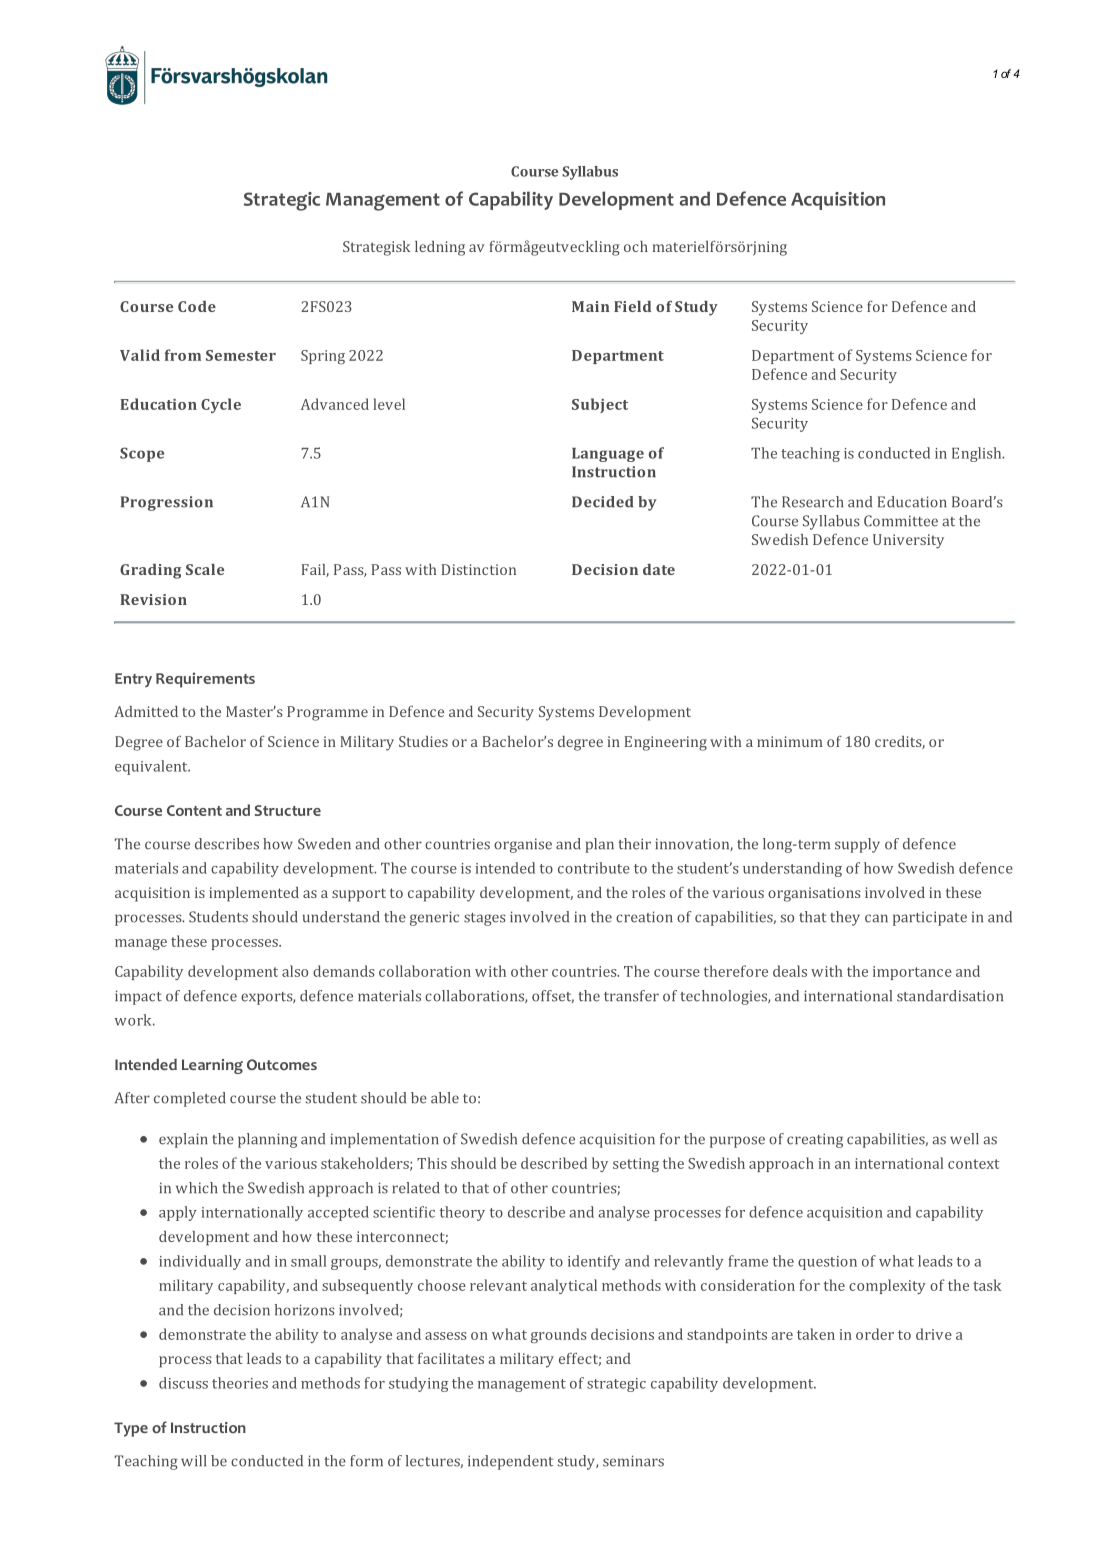 The height and width of the document is (1556, 1103). Describe the element at coordinates (510, 1462) in the document. I see `independent` at that location.
